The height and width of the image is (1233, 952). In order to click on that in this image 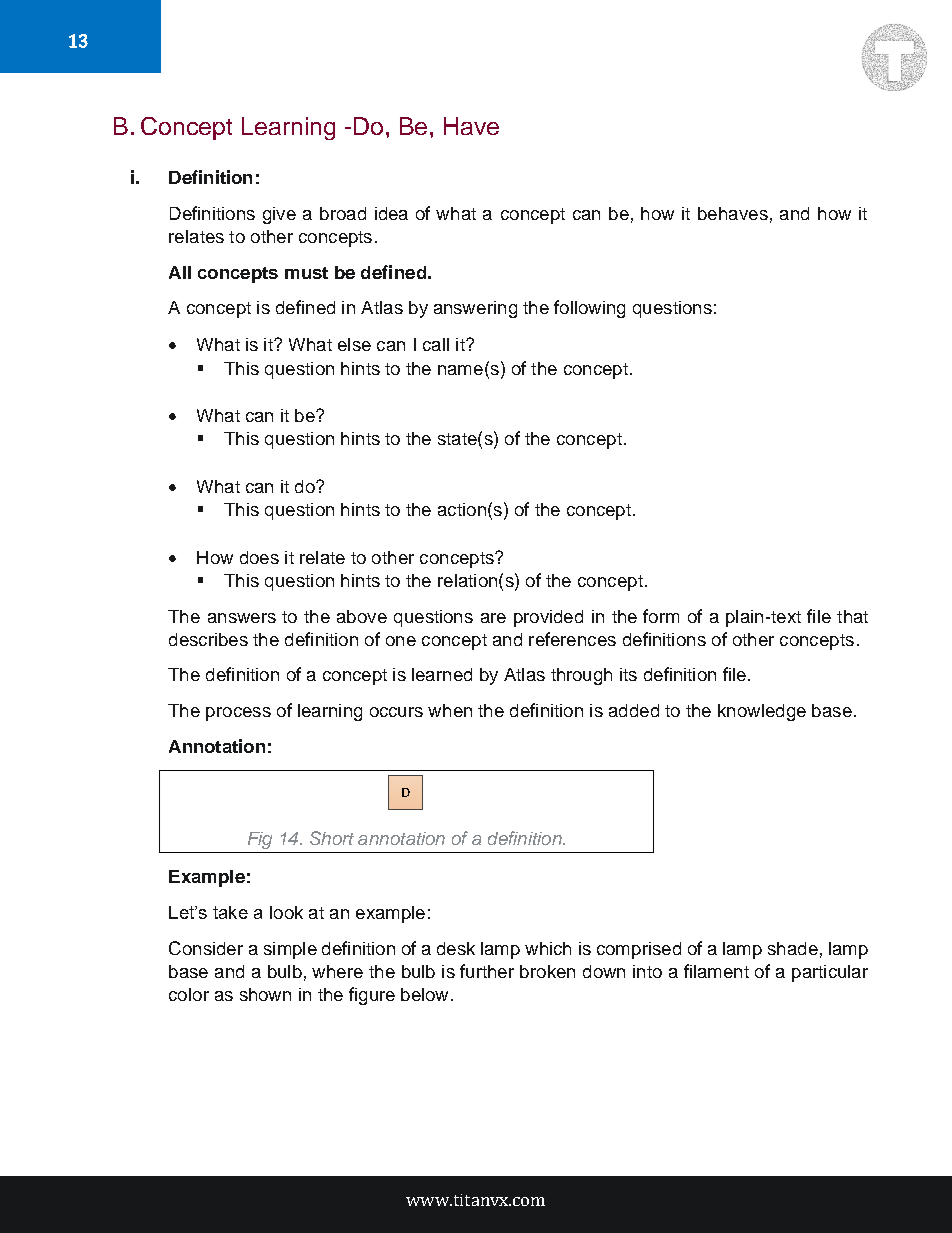, I will do `click(852, 616)`.
